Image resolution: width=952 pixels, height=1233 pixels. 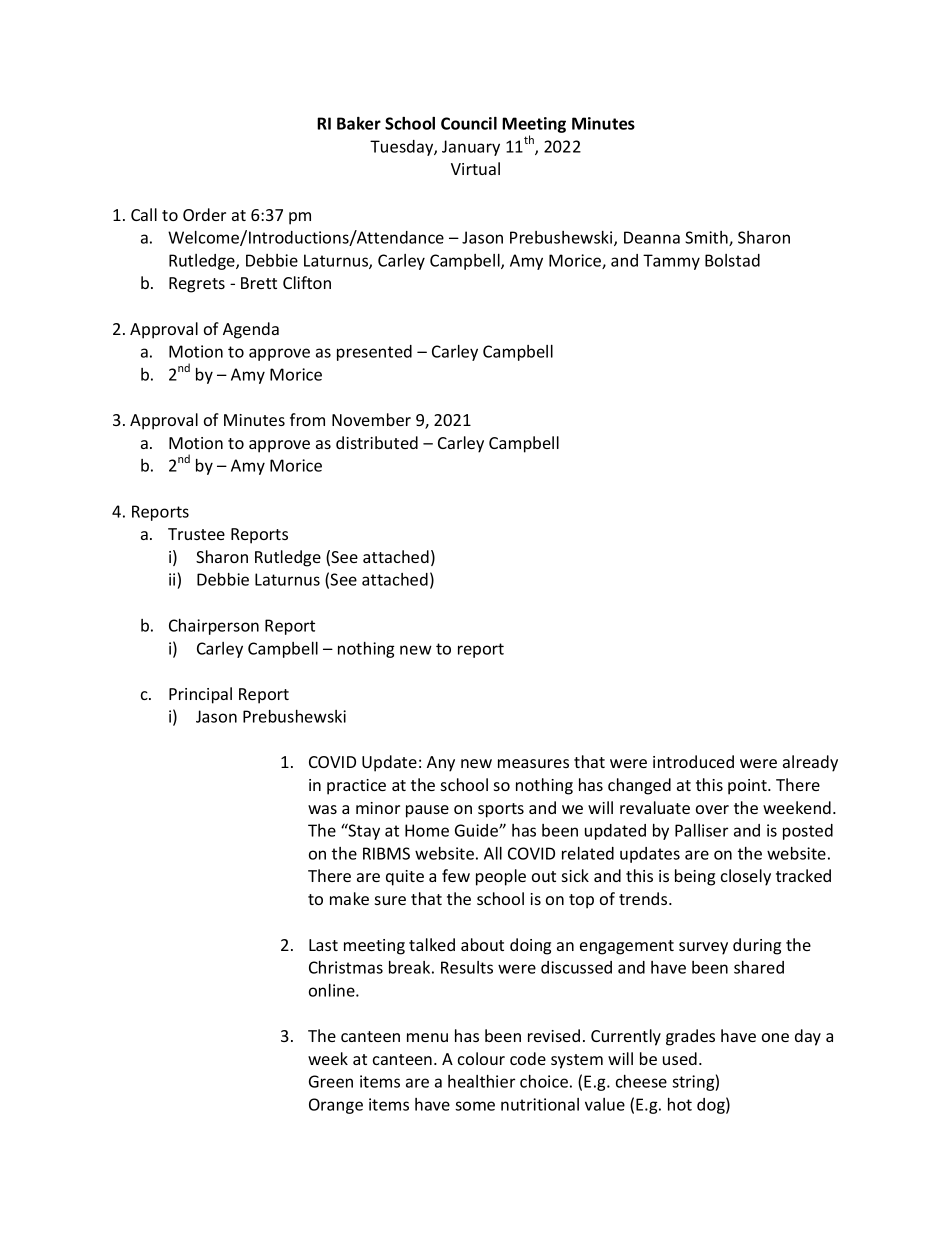 What do you see at coordinates (707, 238) in the screenshot?
I see `Smith` at bounding box center [707, 238].
